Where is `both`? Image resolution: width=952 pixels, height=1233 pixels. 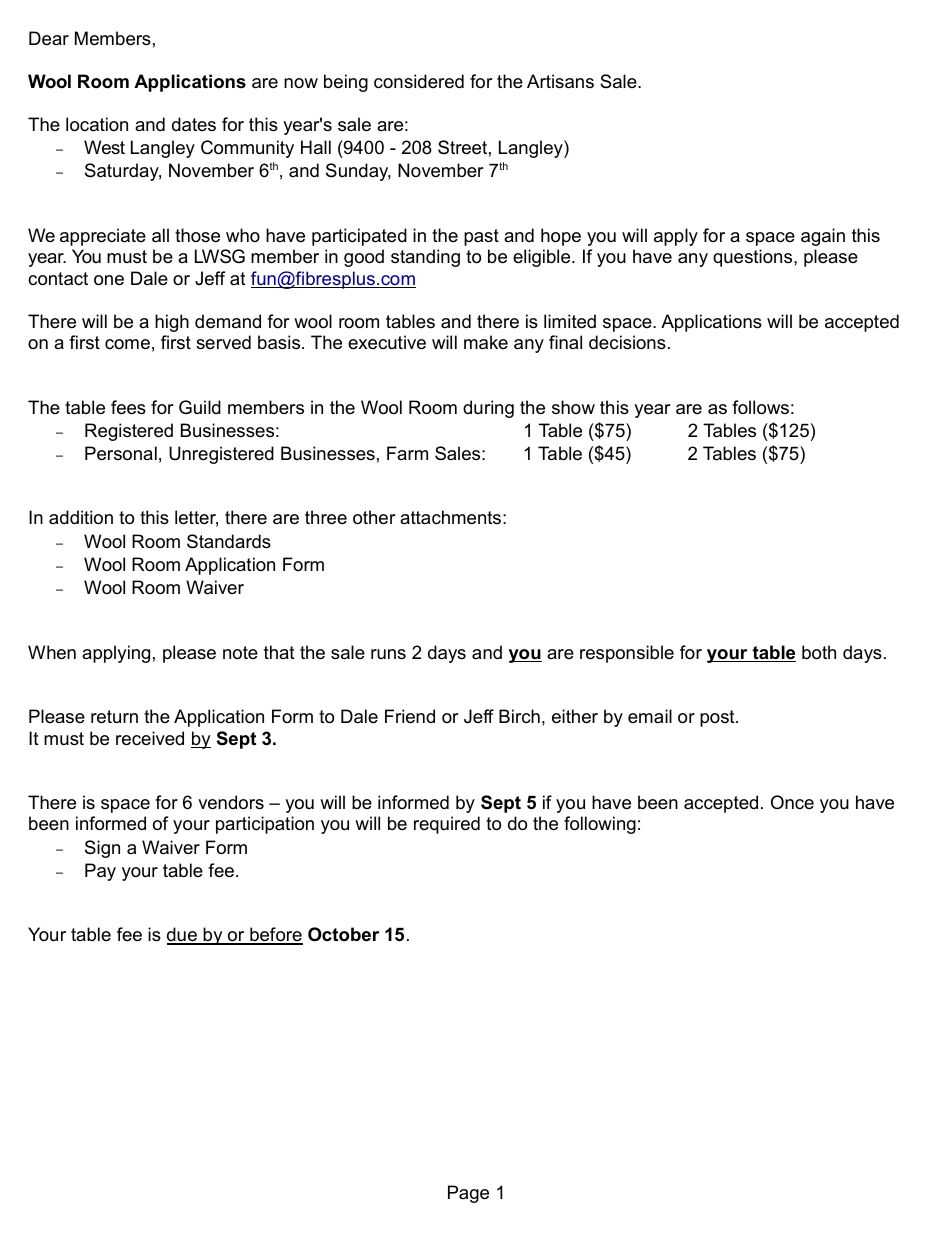
both is located at coordinates (819, 652).
